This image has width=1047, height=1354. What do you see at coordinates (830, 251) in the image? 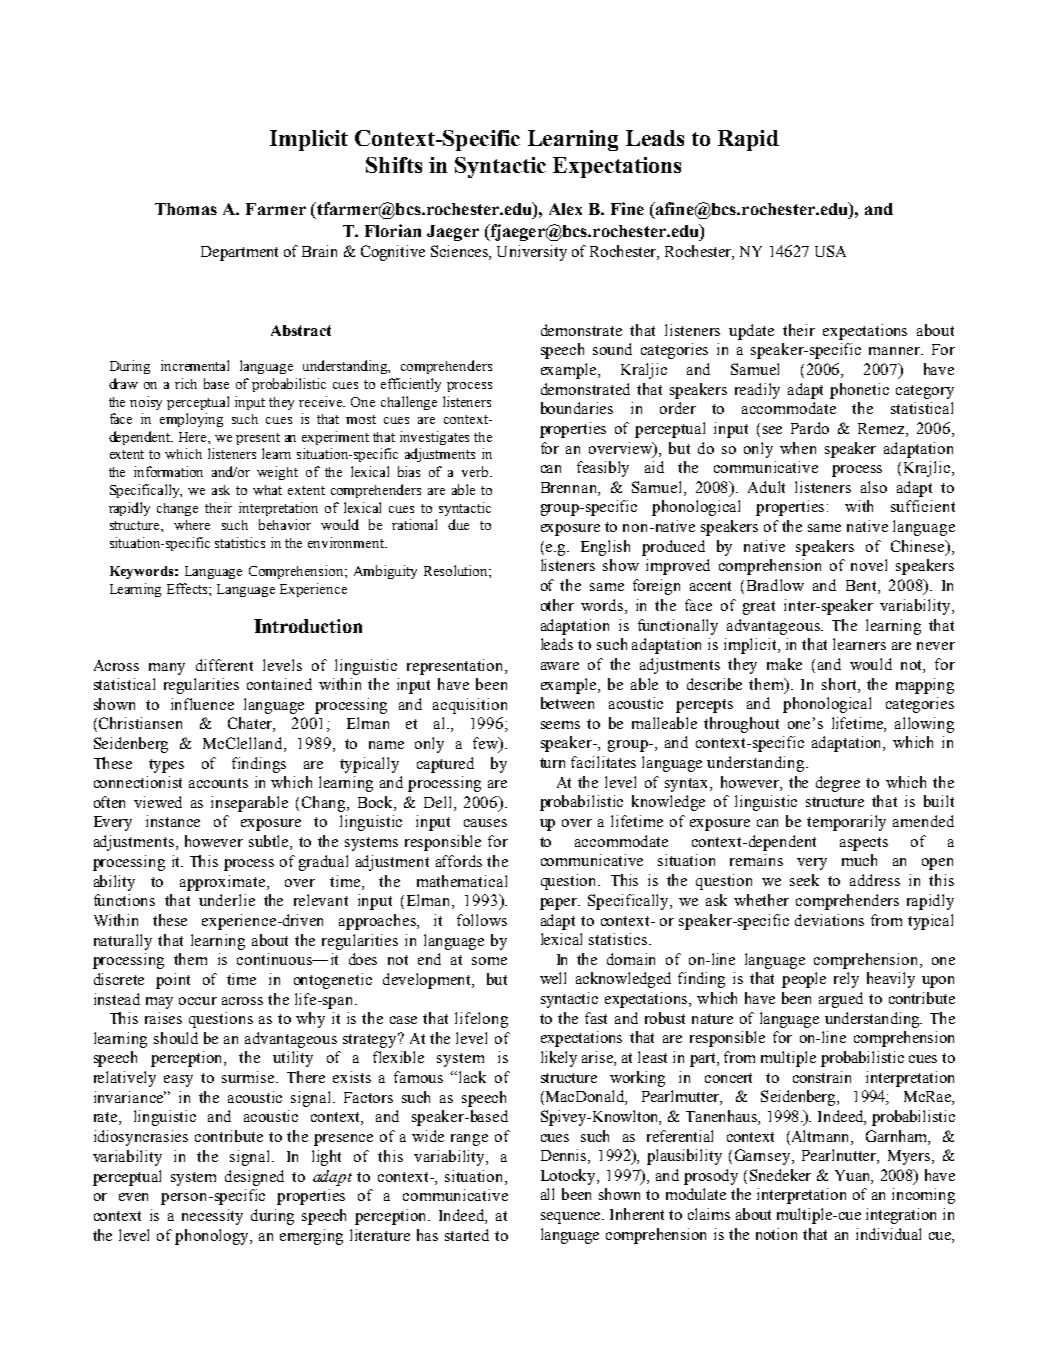
I see `USA` at bounding box center [830, 251].
